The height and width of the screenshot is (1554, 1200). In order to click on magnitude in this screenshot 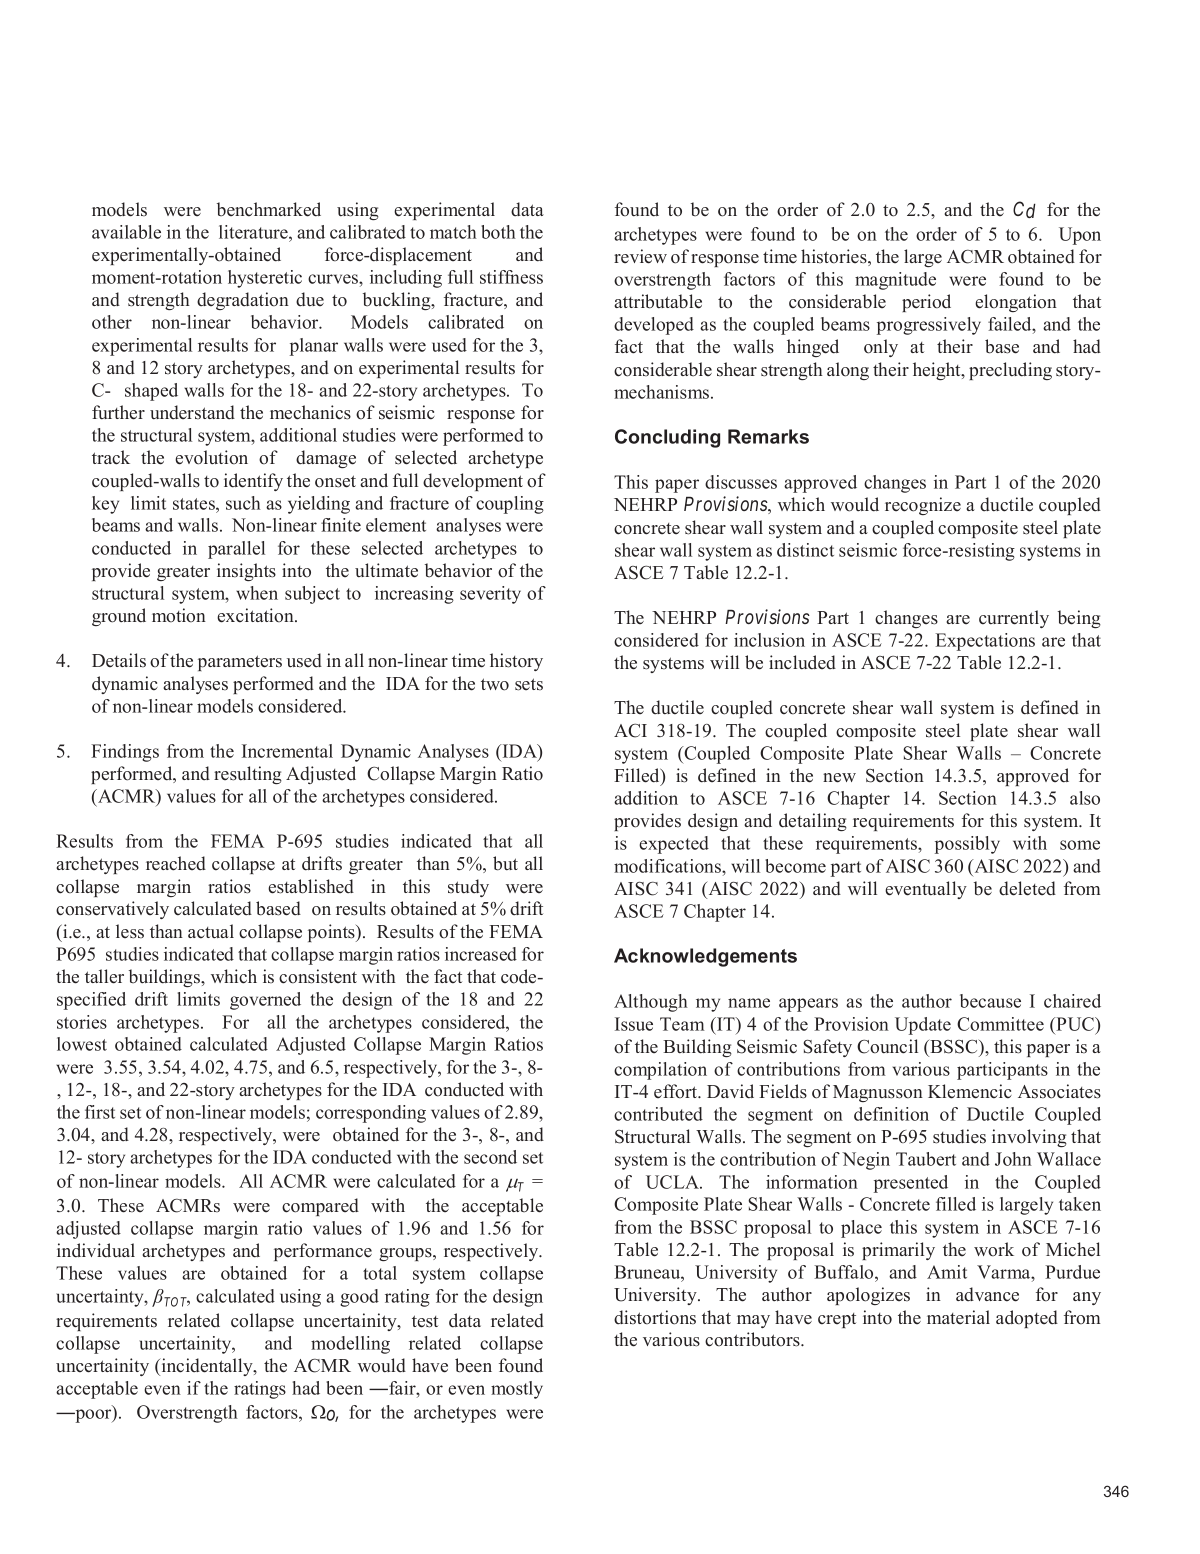, I will do `click(895, 281)`.
